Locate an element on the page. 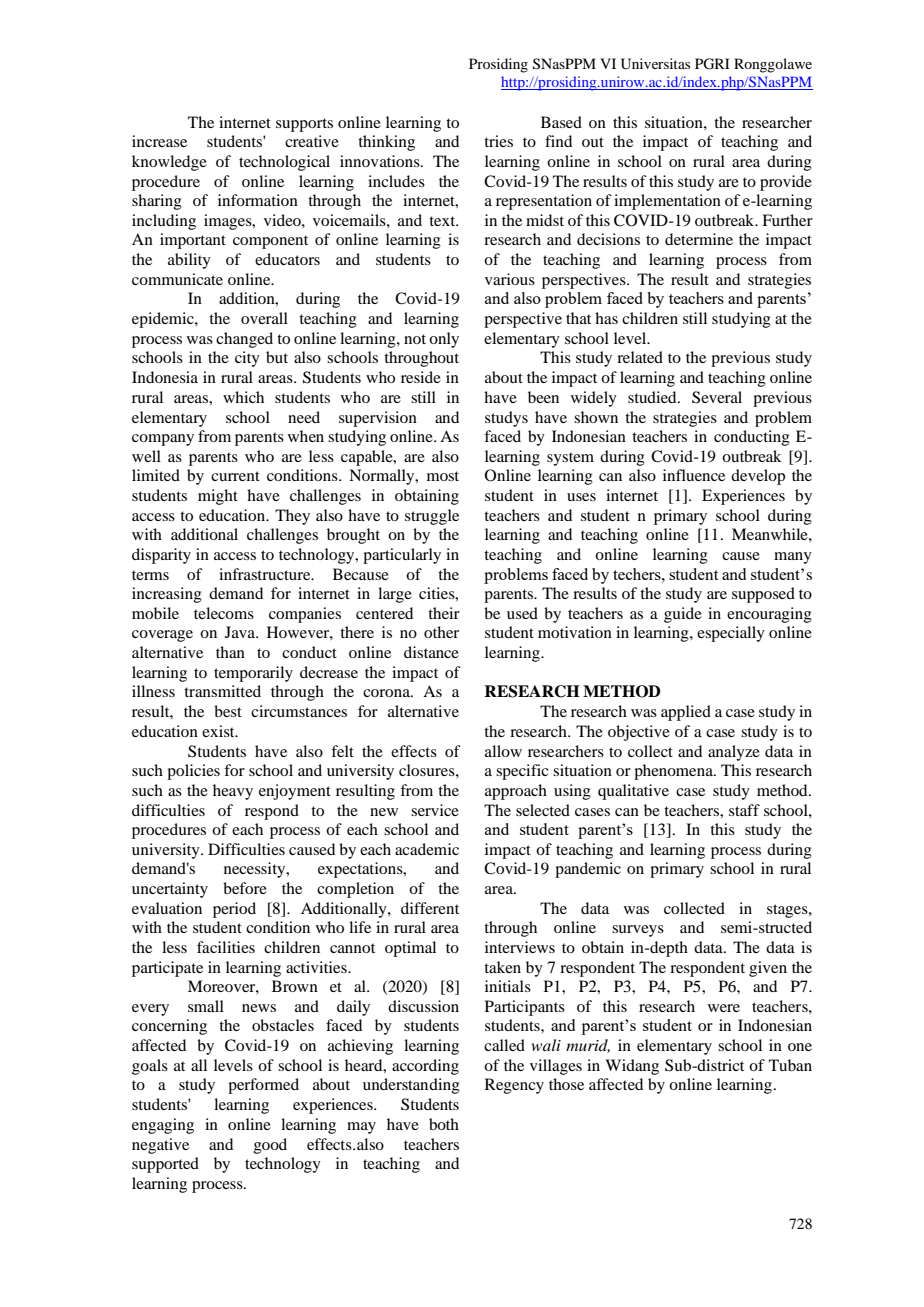 The height and width of the page is (1307, 924). especially is located at coordinates (731, 634).
